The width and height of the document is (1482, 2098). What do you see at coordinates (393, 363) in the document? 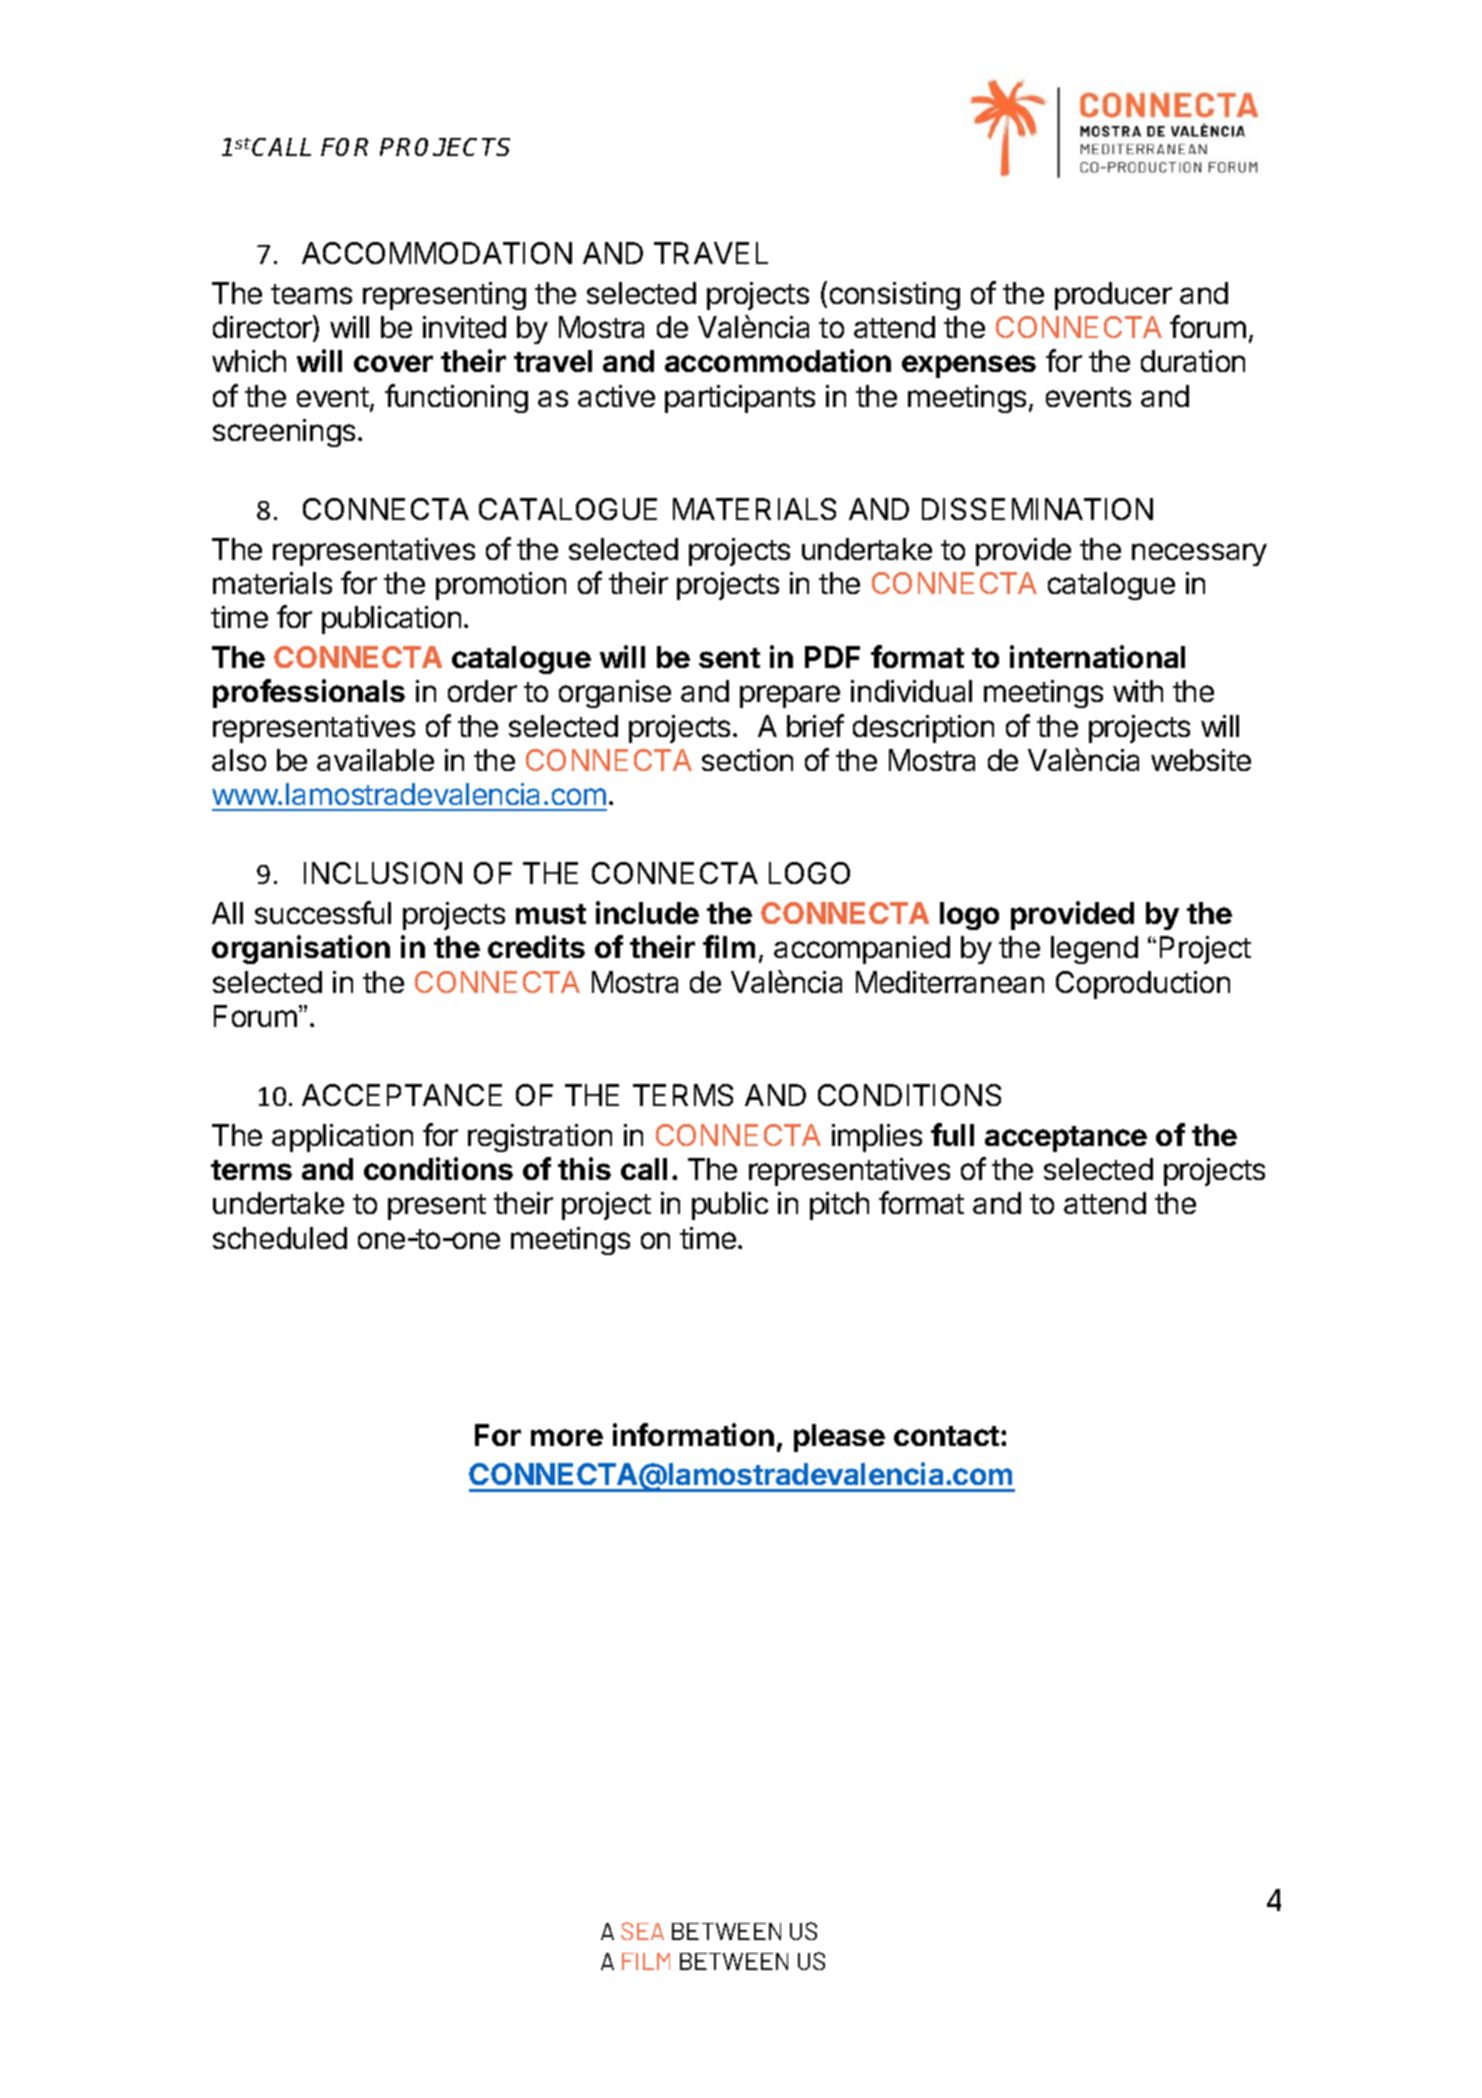
I see `cover` at bounding box center [393, 363].
